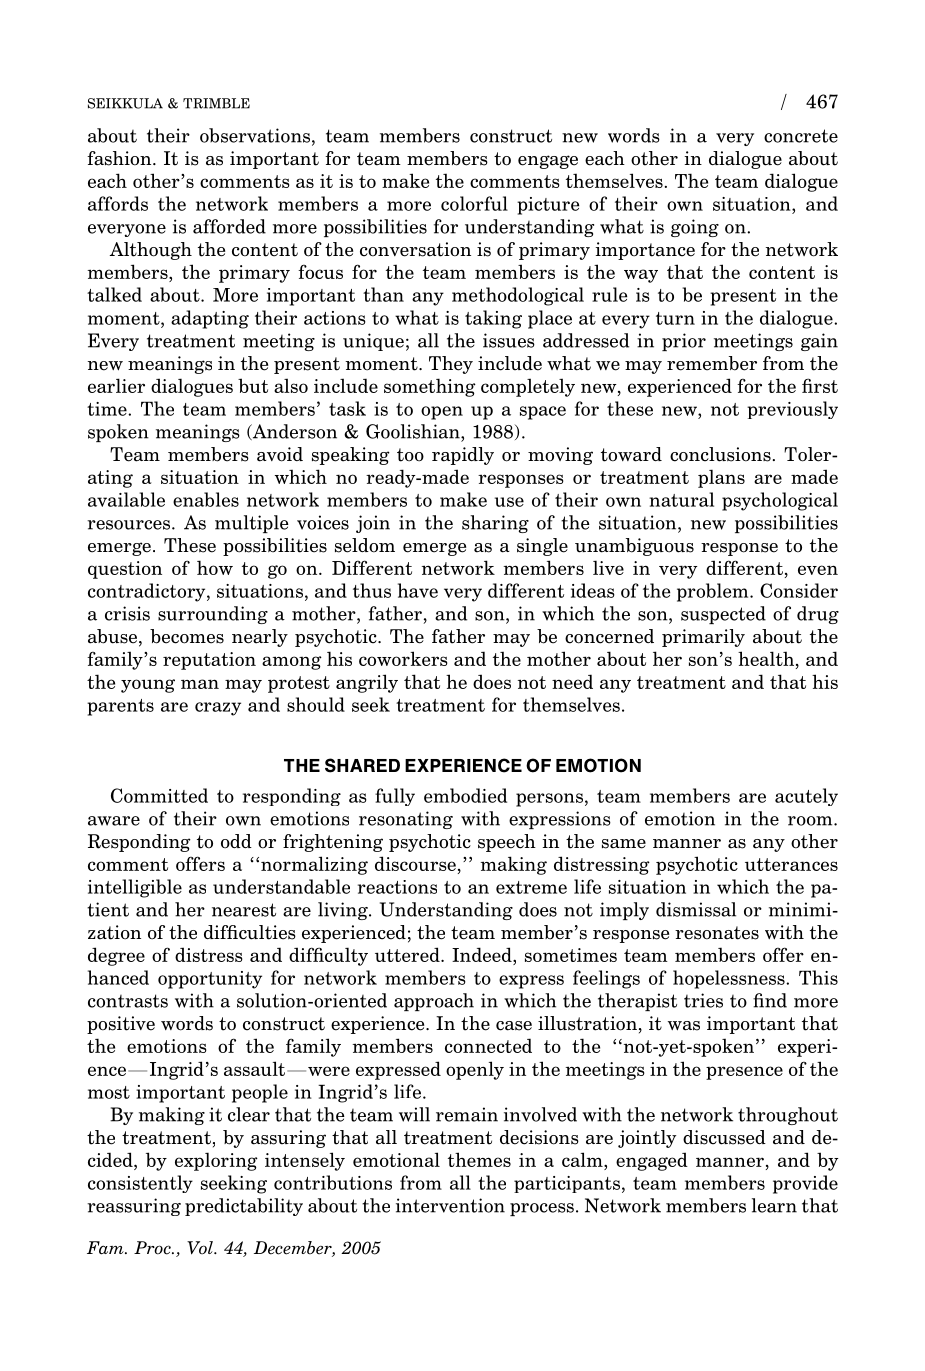 The height and width of the screenshot is (1371, 925). What do you see at coordinates (474, 203) in the screenshot?
I see `colorful` at bounding box center [474, 203].
